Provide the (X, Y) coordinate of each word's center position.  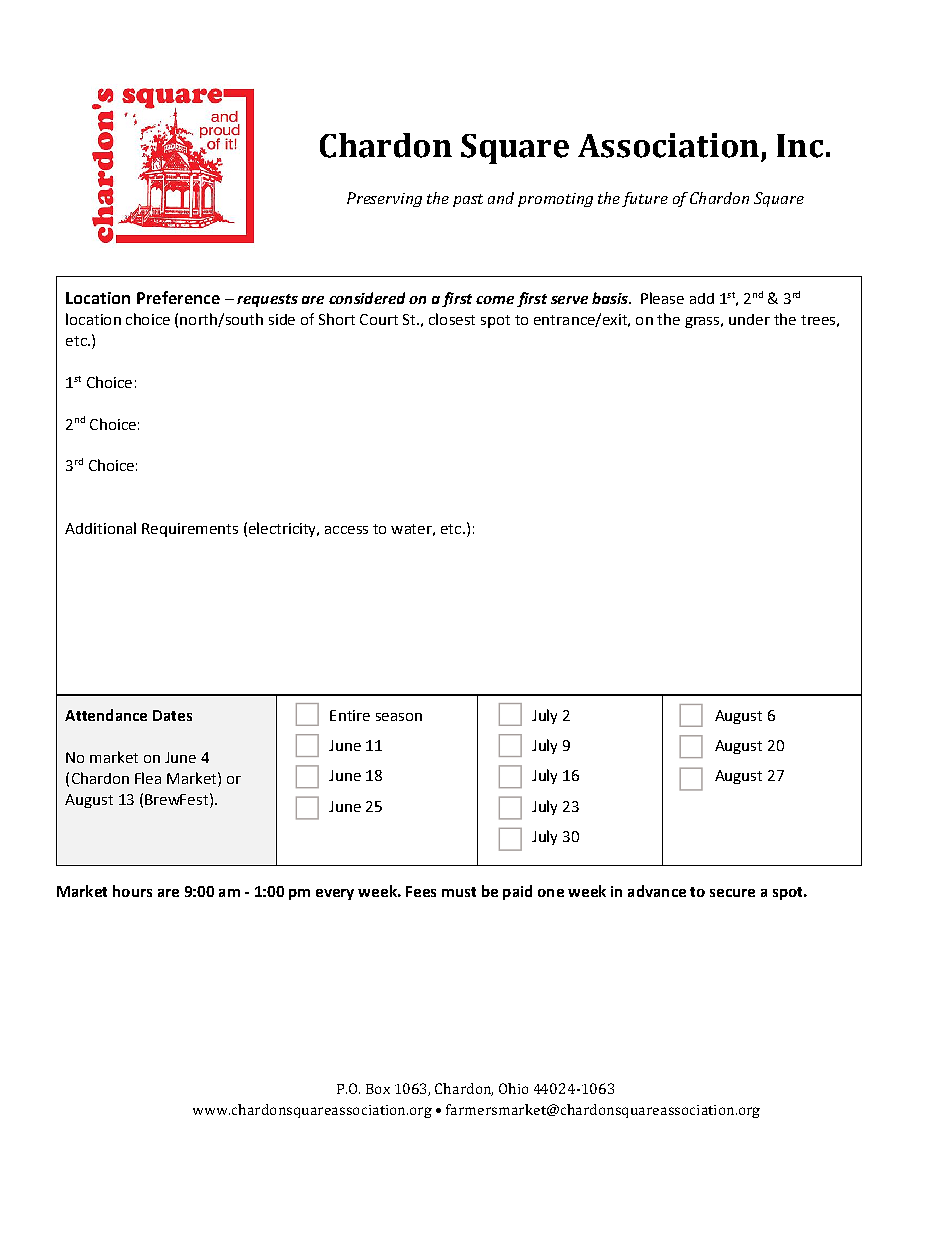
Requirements (190, 530)
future (645, 199)
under (749, 319)
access (346, 530)
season (399, 717)
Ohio (513, 1088)
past (468, 200)
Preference (178, 297)
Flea (148, 778)
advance (657, 891)
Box (378, 1089)
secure (732, 893)
